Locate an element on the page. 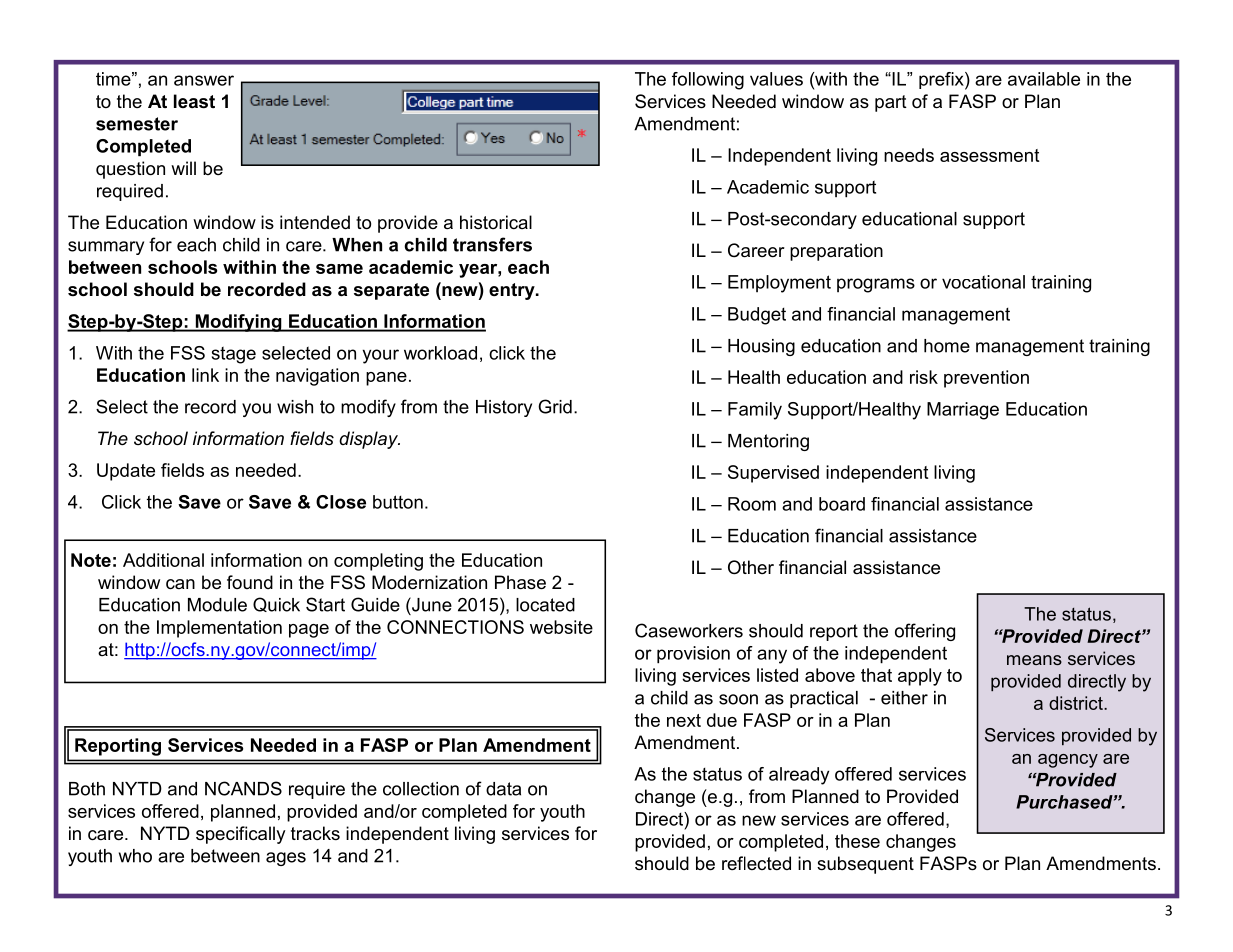 The width and height of the image is (1233, 952). specifically is located at coordinates (241, 835).
